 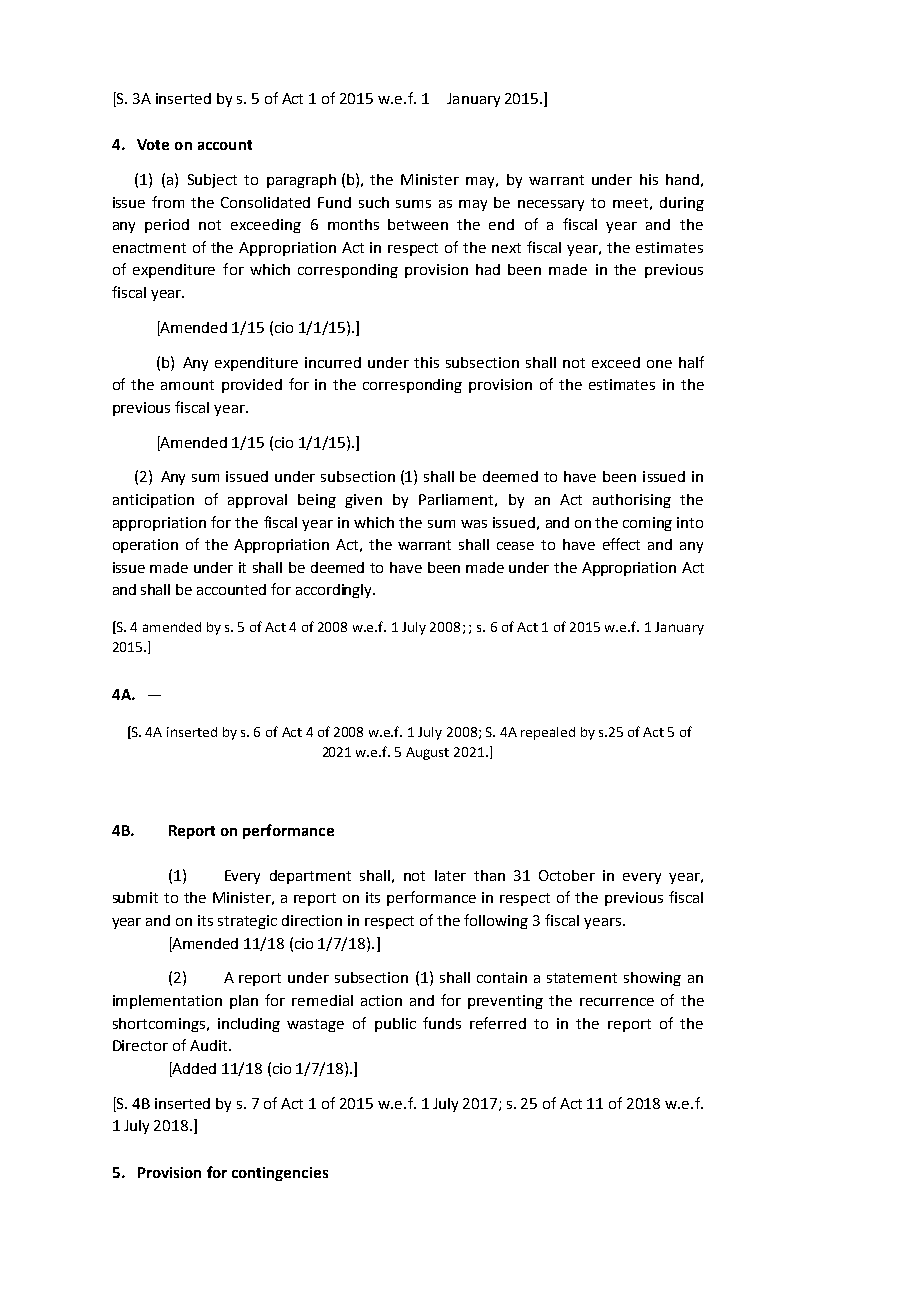 What do you see at coordinates (450, 875) in the image?
I see `later` at bounding box center [450, 875].
